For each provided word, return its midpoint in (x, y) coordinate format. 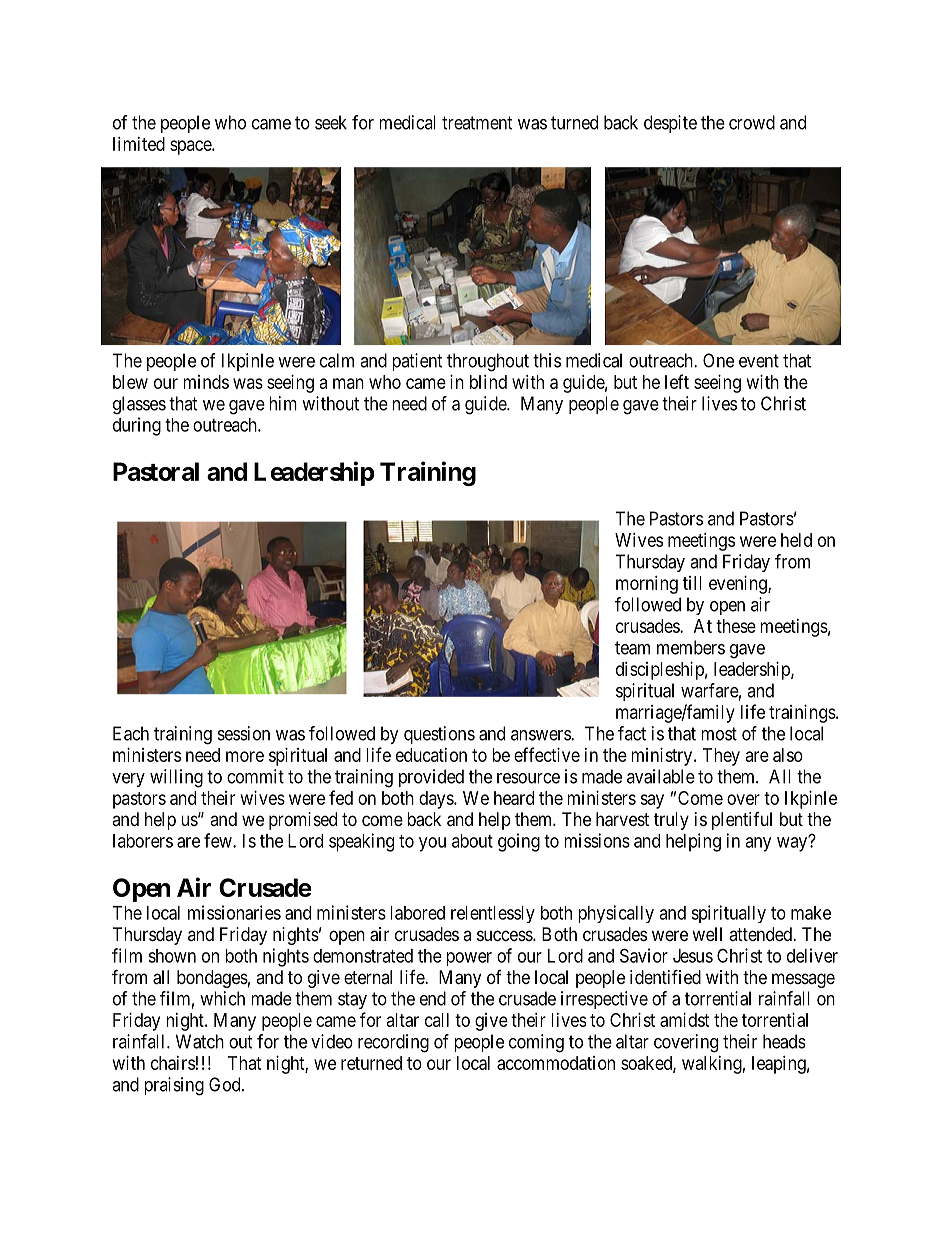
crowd (752, 122)
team (632, 648)
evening (739, 585)
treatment (477, 123)
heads (784, 1041)
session (244, 733)
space (191, 147)
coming (536, 1043)
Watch (200, 1041)
